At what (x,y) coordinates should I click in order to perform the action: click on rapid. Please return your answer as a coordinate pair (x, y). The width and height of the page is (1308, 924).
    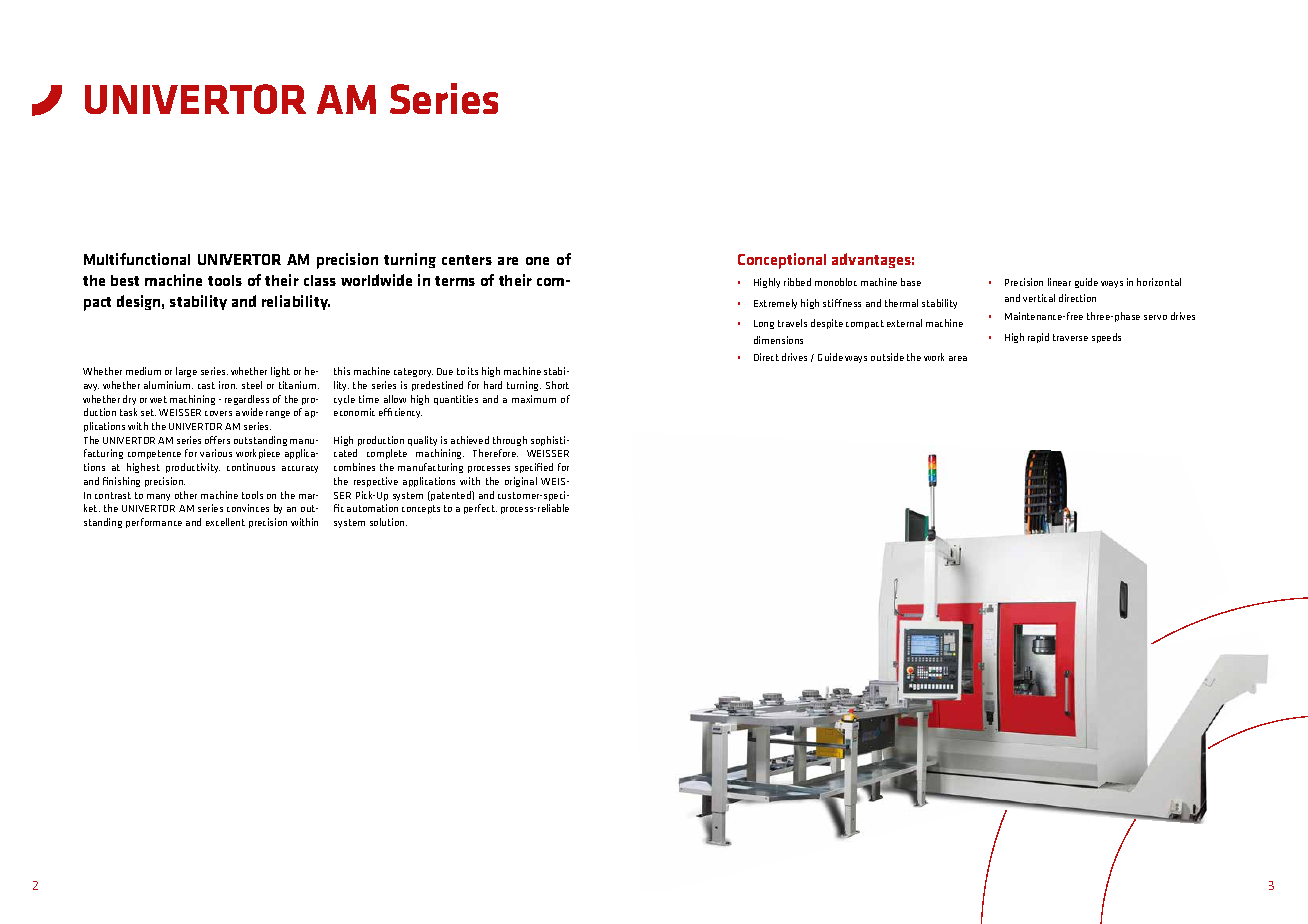
    Looking at the image, I should click on (1038, 338).
